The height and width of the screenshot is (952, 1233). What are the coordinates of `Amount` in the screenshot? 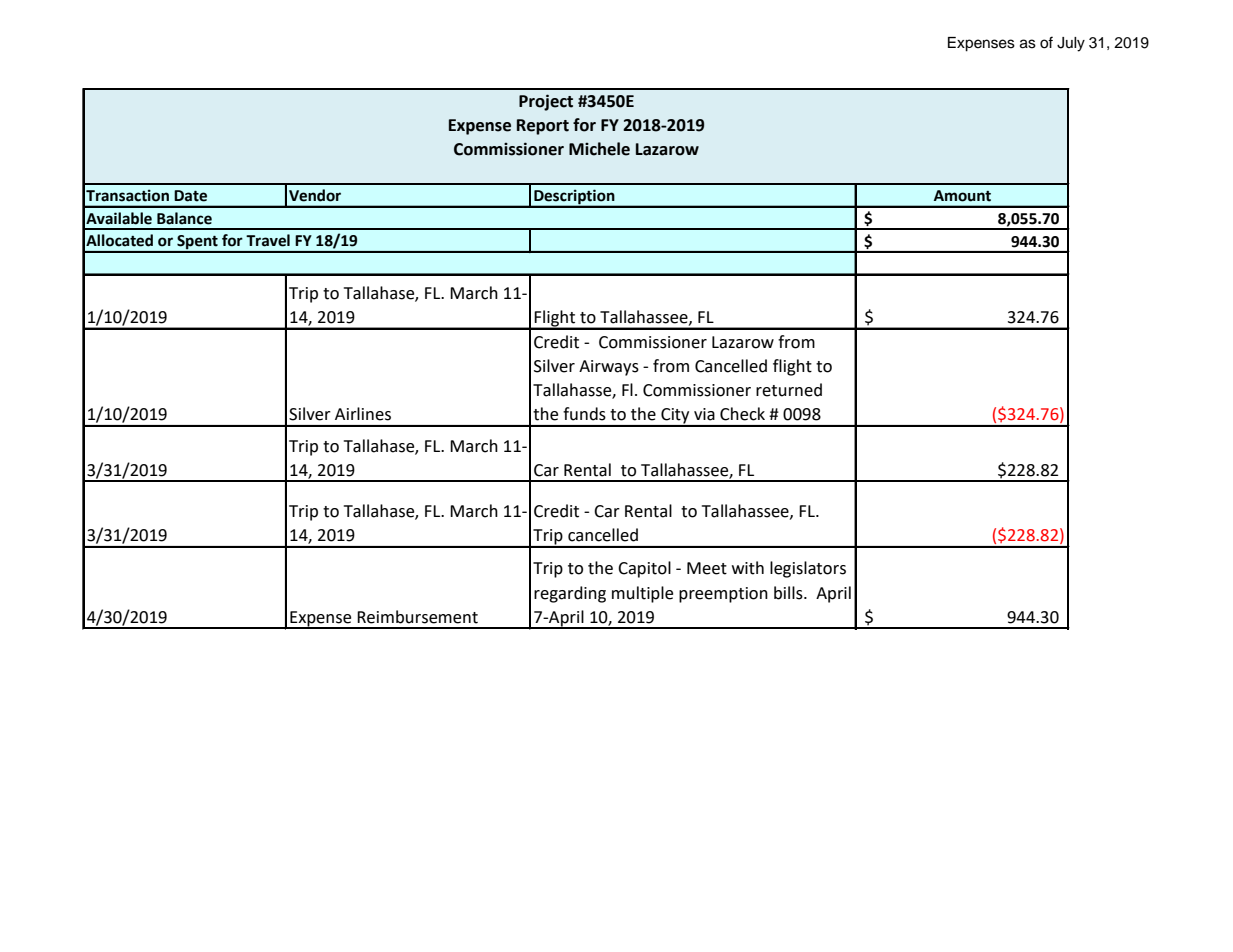 It's located at (962, 196).
